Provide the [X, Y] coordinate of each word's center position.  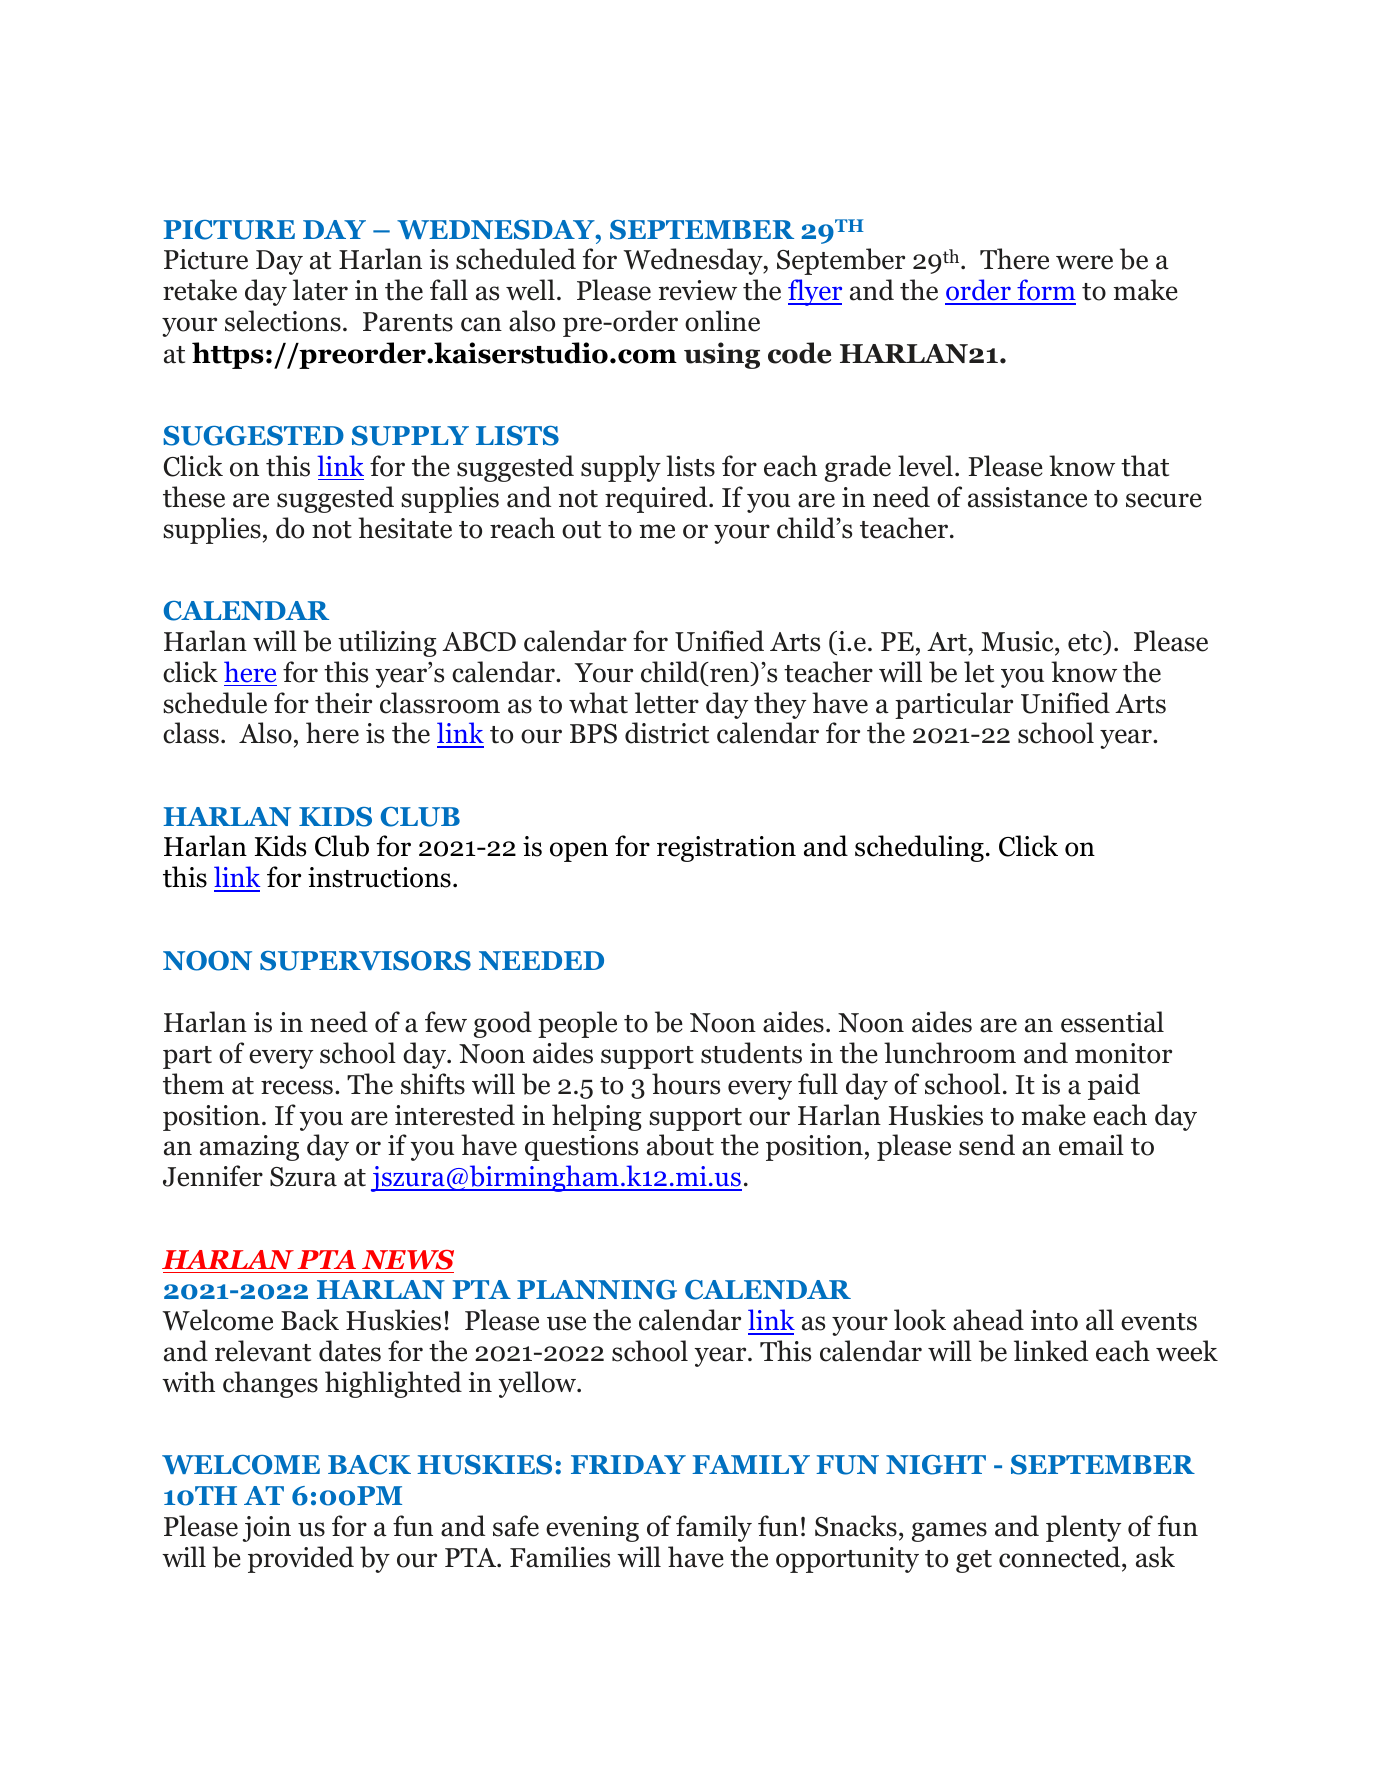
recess [297, 1087]
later [320, 290]
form [1045, 291]
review [698, 290]
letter [667, 703]
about [680, 1145]
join [267, 1529]
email [1091, 1145]
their [343, 703]
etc [1086, 643]
